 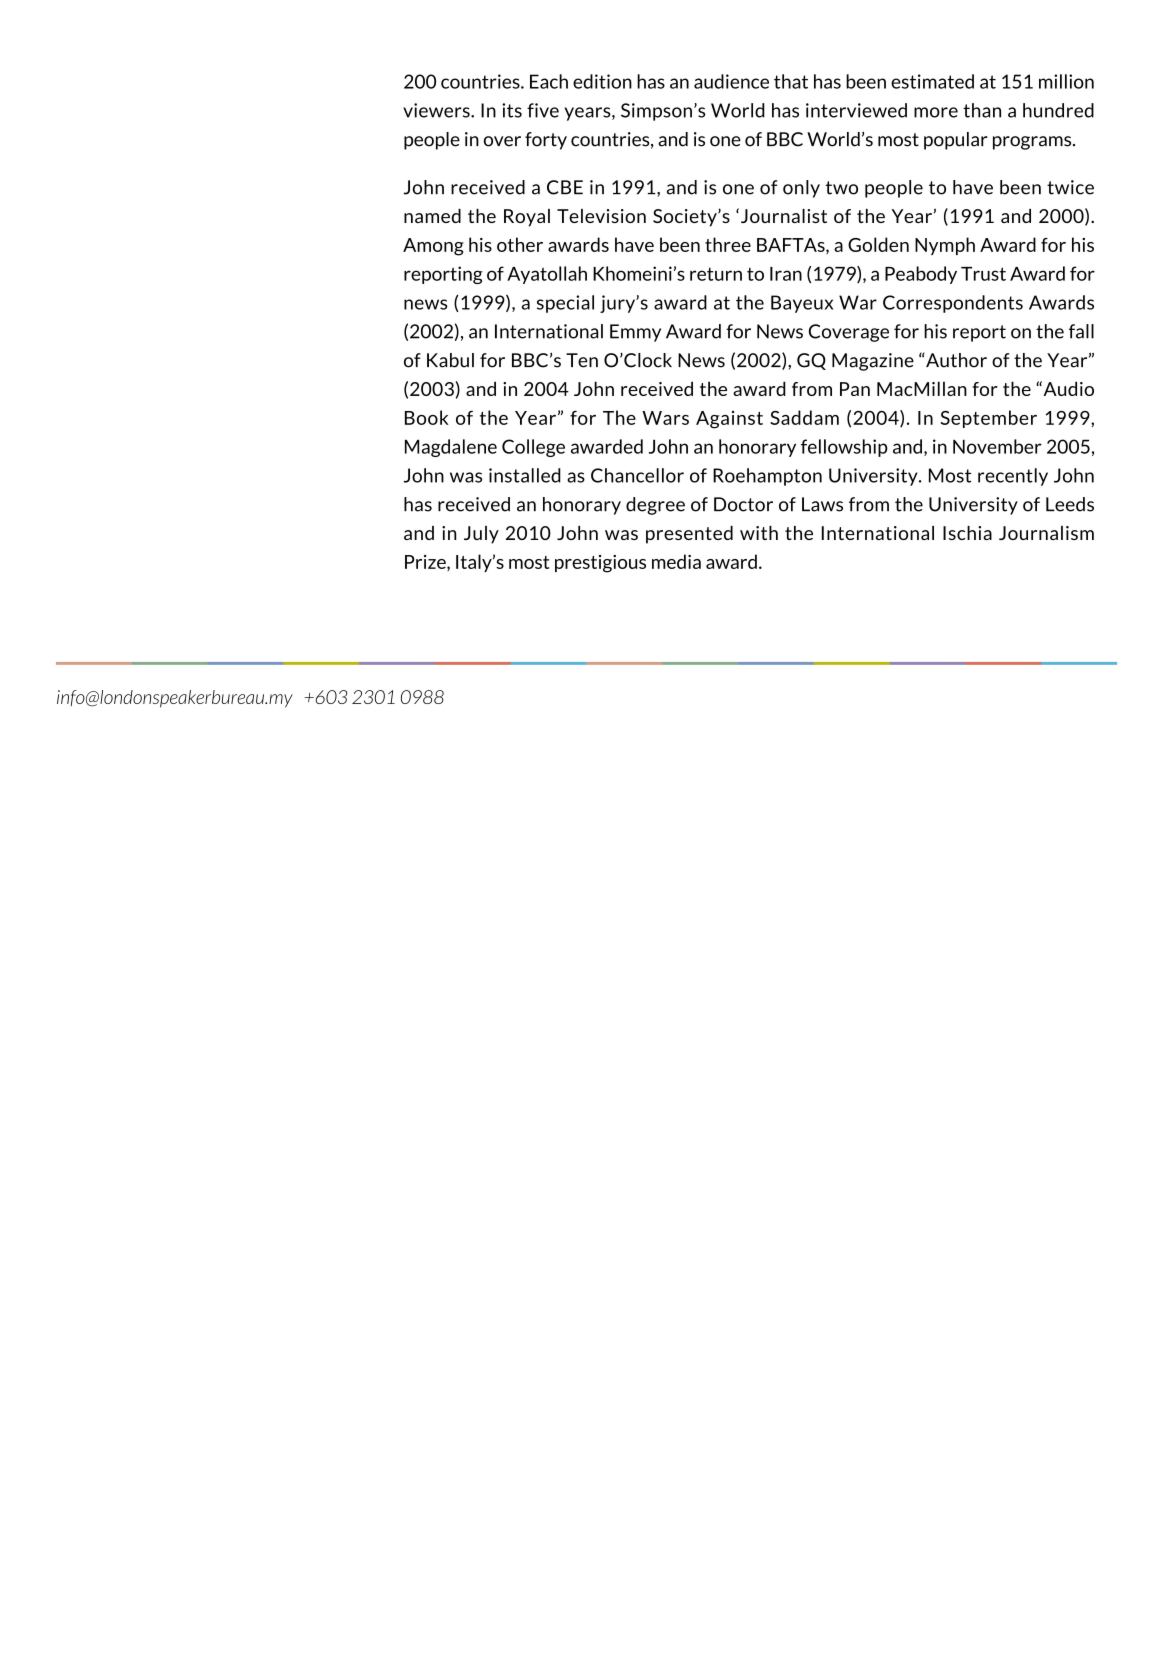 I want to click on than, so click(x=982, y=110).
